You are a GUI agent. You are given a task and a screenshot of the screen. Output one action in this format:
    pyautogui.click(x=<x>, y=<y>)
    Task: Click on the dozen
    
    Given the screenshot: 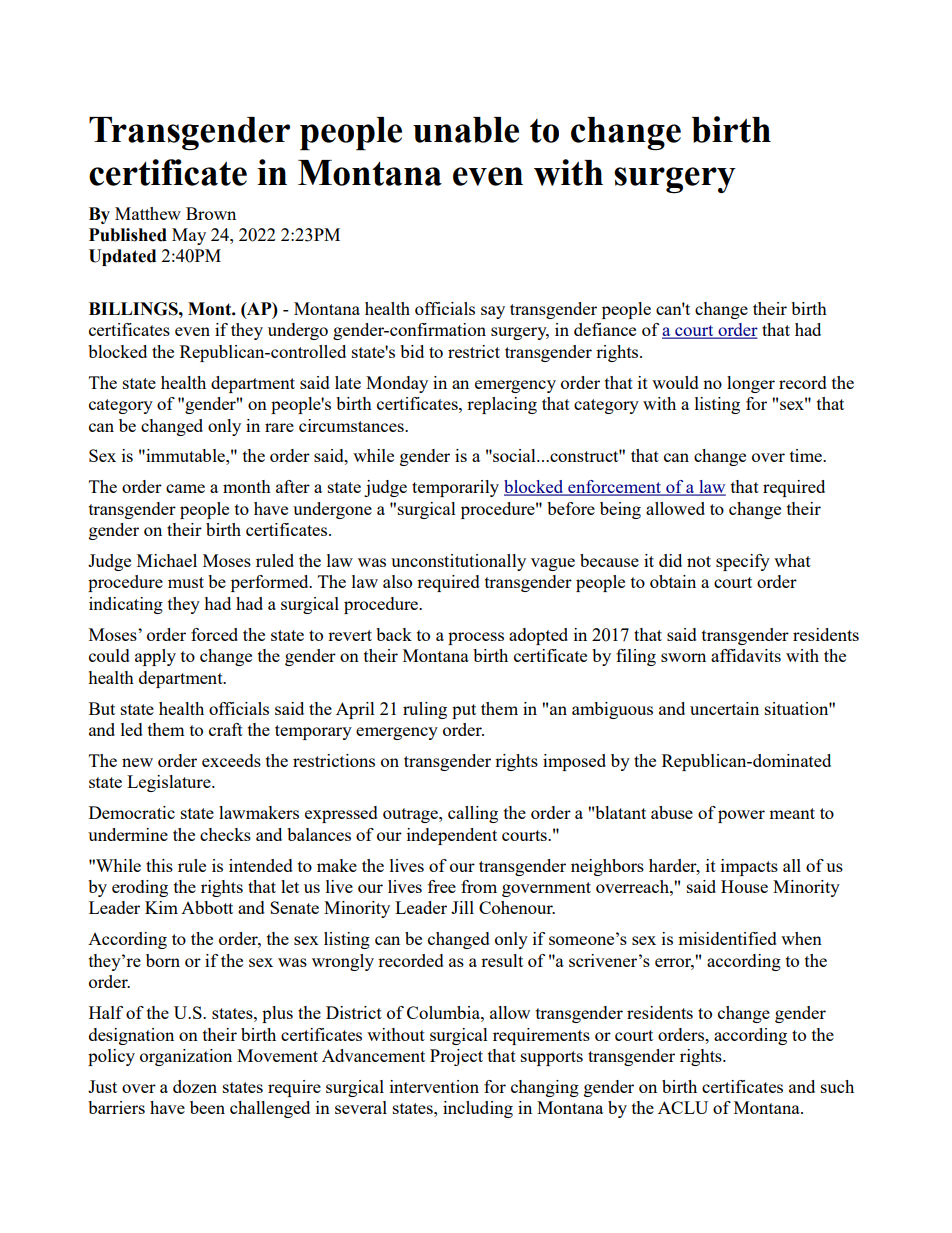 What is the action you would take?
    pyautogui.click(x=195, y=1086)
